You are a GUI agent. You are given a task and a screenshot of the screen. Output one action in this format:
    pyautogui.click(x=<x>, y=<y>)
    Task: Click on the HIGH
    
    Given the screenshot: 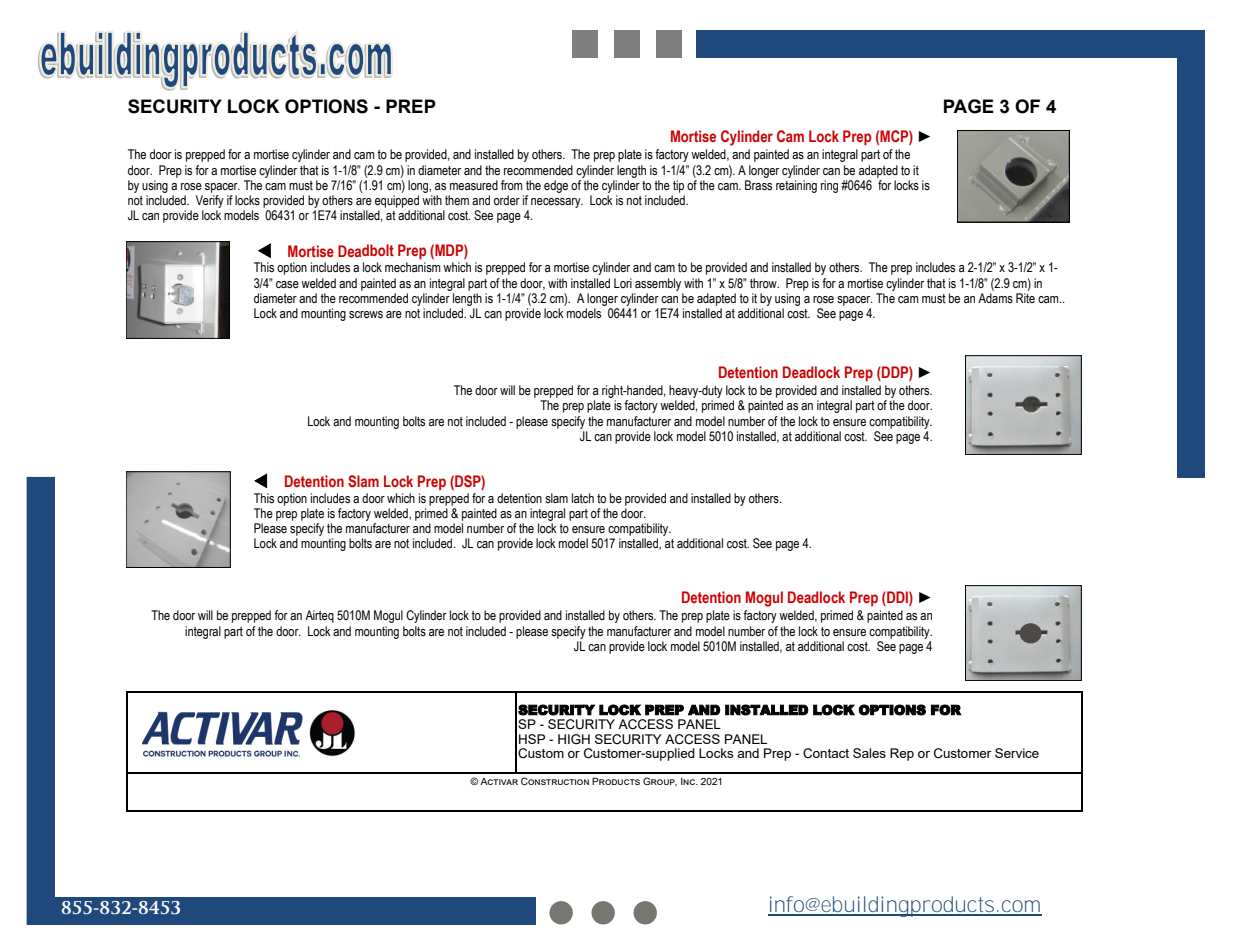 What is the action you would take?
    pyautogui.click(x=574, y=739)
